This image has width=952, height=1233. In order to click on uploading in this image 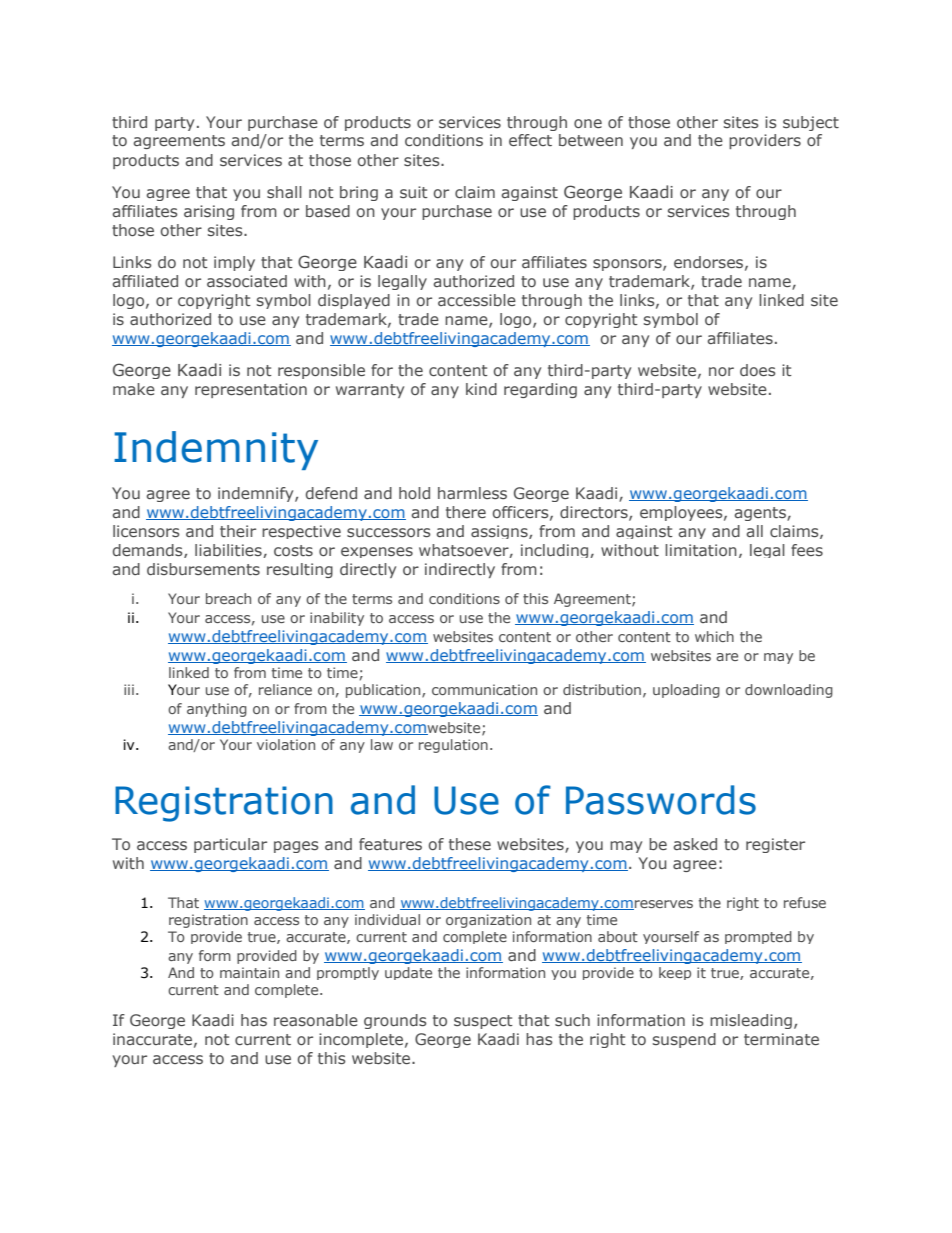, I will do `click(686, 691)`.
